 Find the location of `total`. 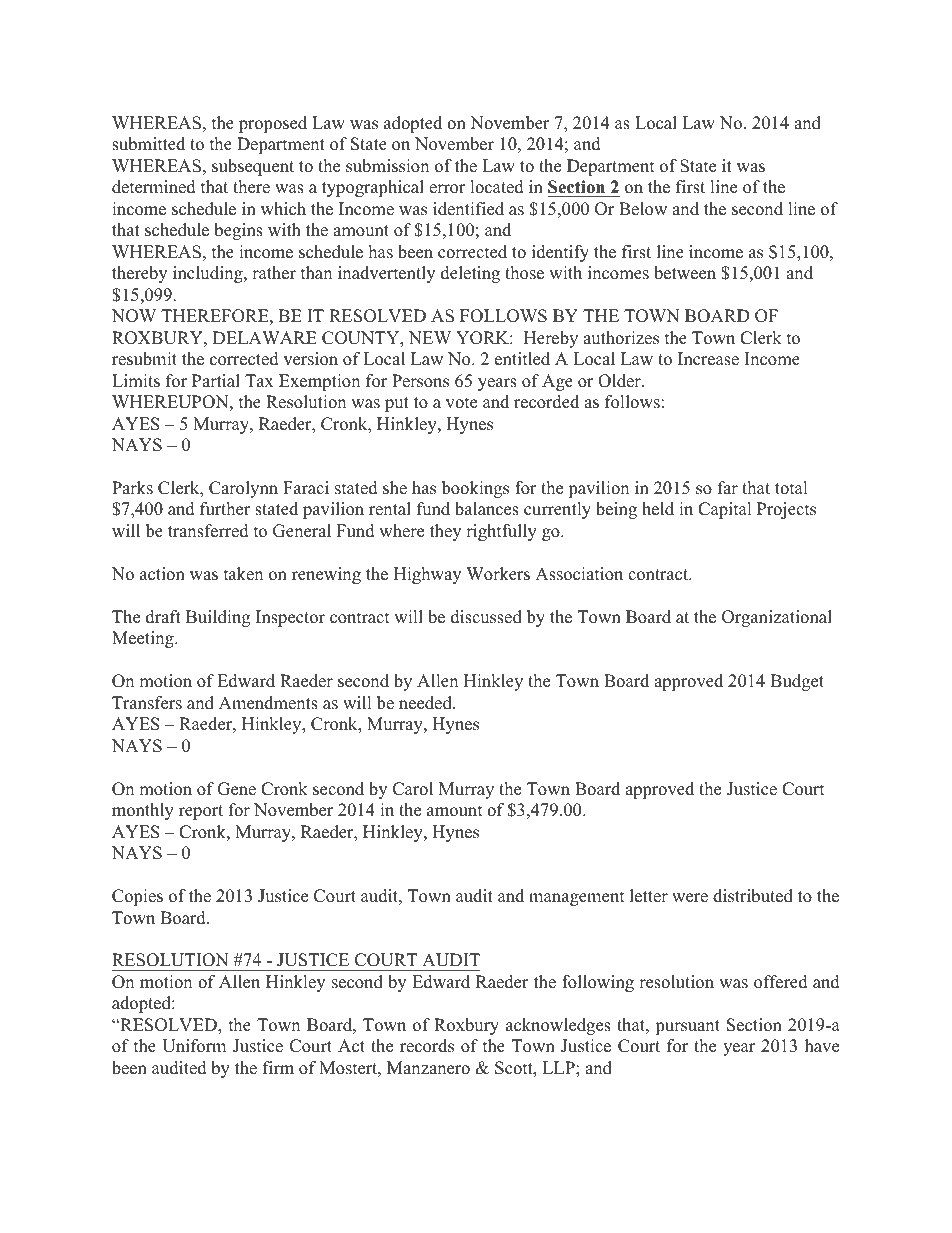

total is located at coordinates (791, 488).
